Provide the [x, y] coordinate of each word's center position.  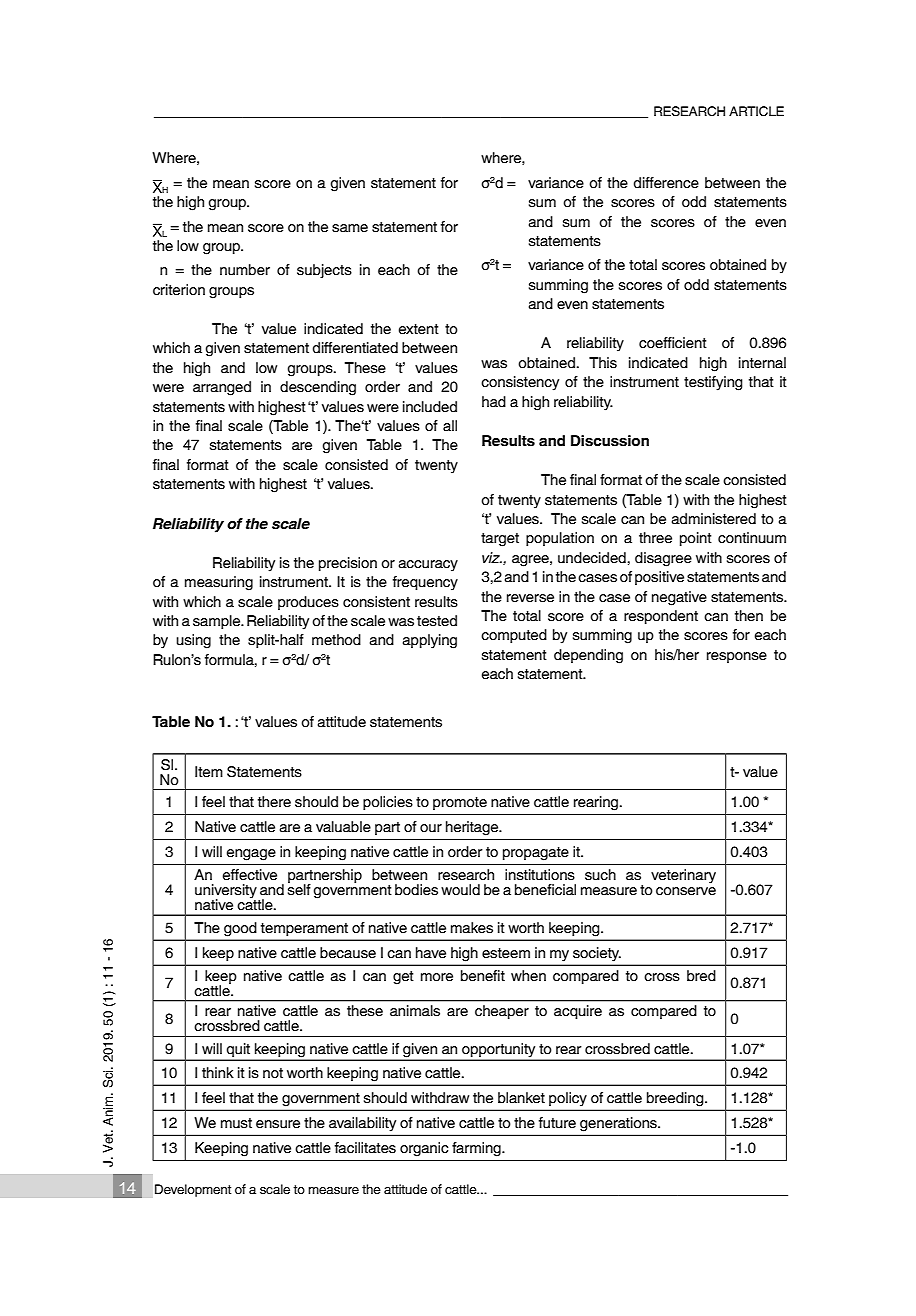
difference [666, 183]
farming [477, 1149]
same [350, 228]
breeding [676, 1099]
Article [756, 111]
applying [430, 641]
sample [218, 622]
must [236, 1123]
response [737, 657]
